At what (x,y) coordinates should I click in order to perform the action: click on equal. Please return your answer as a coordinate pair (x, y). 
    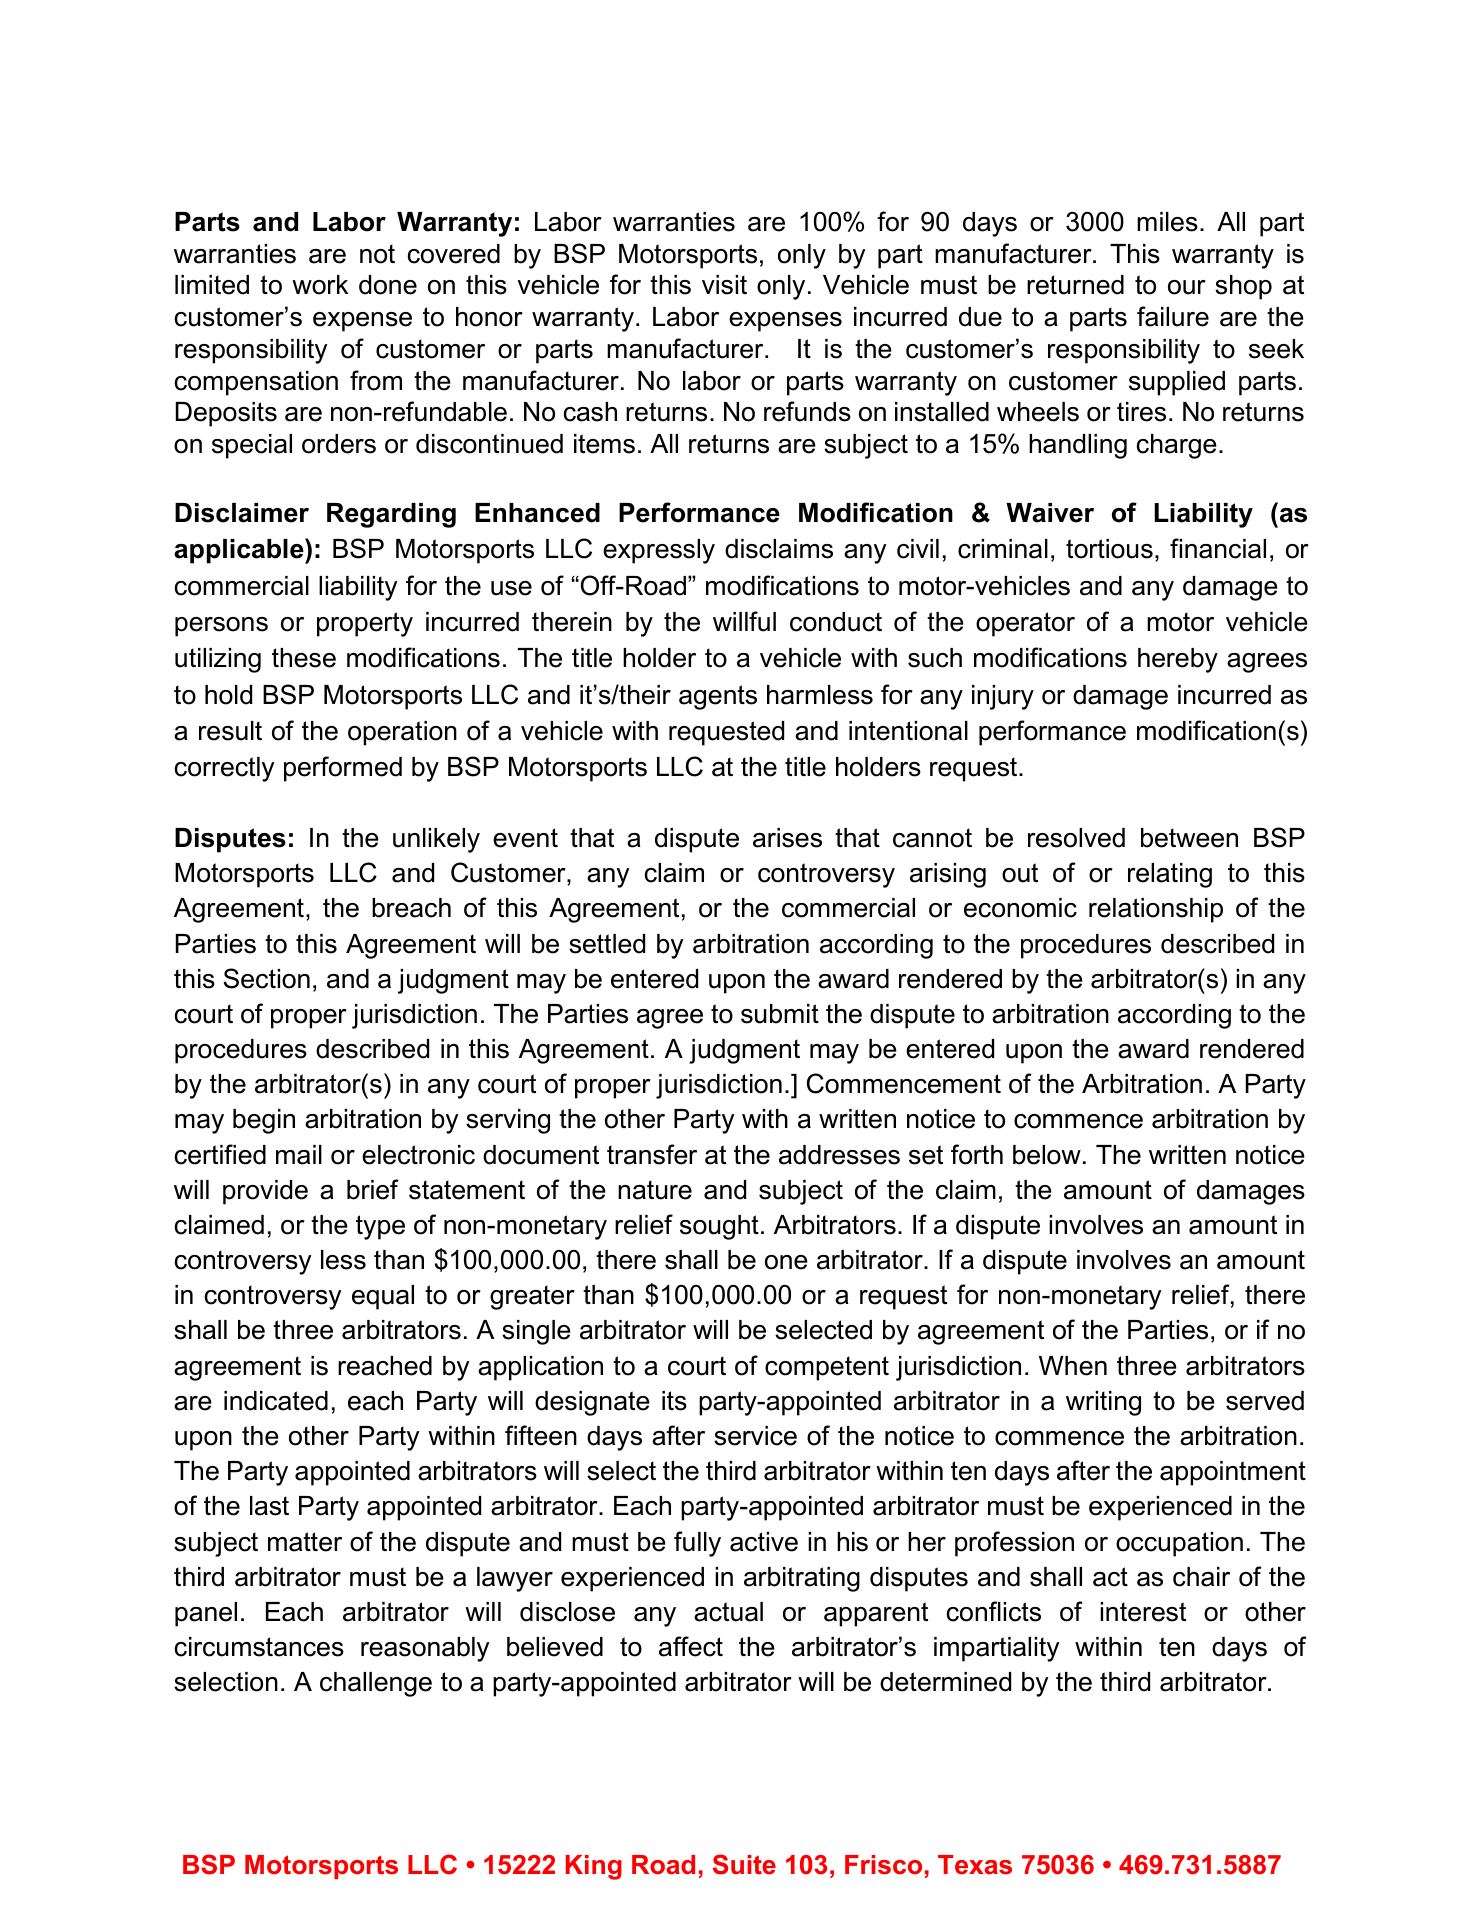
    Looking at the image, I should click on (383, 1297).
